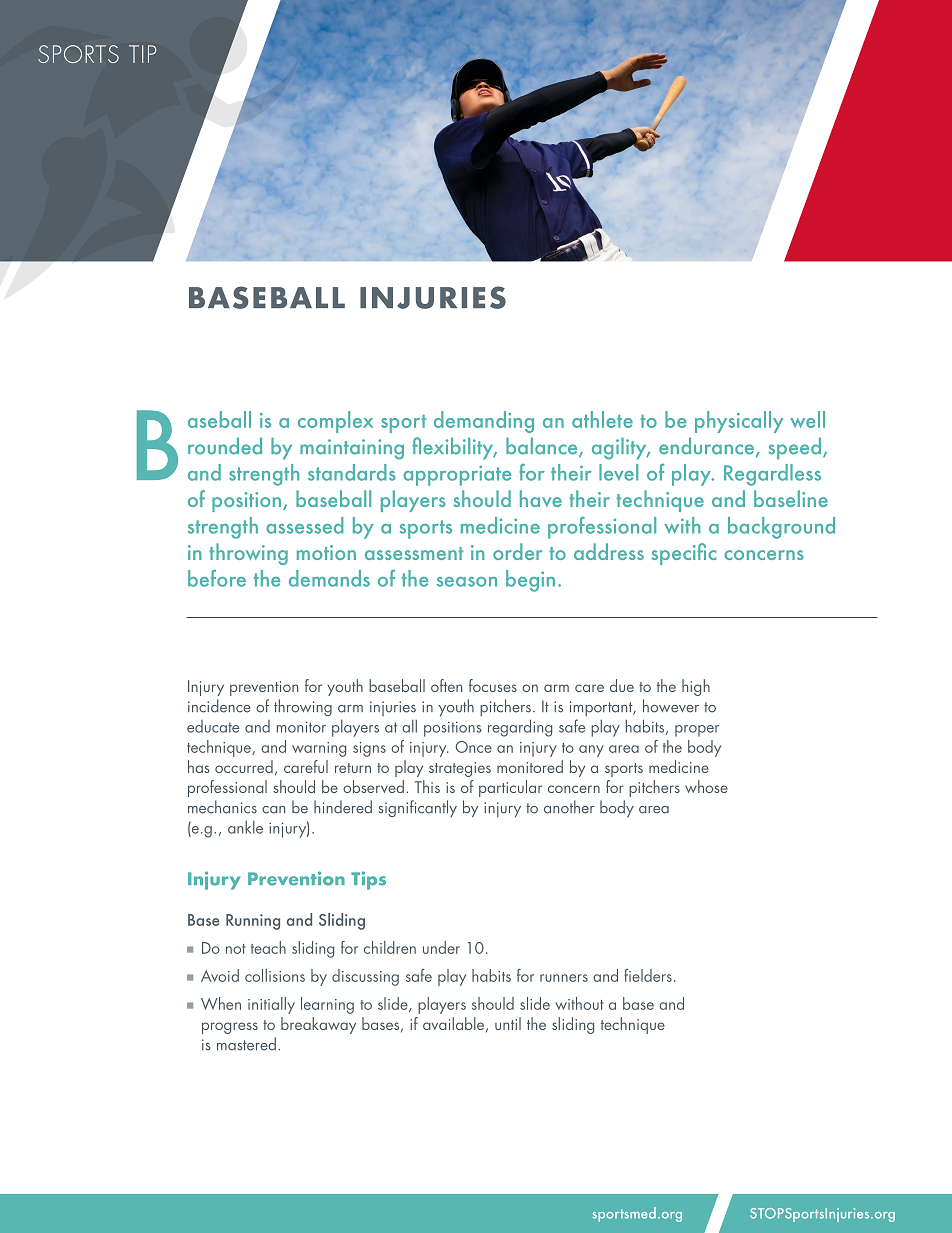  What do you see at coordinates (508, 1023) in the screenshot?
I see `until` at bounding box center [508, 1023].
